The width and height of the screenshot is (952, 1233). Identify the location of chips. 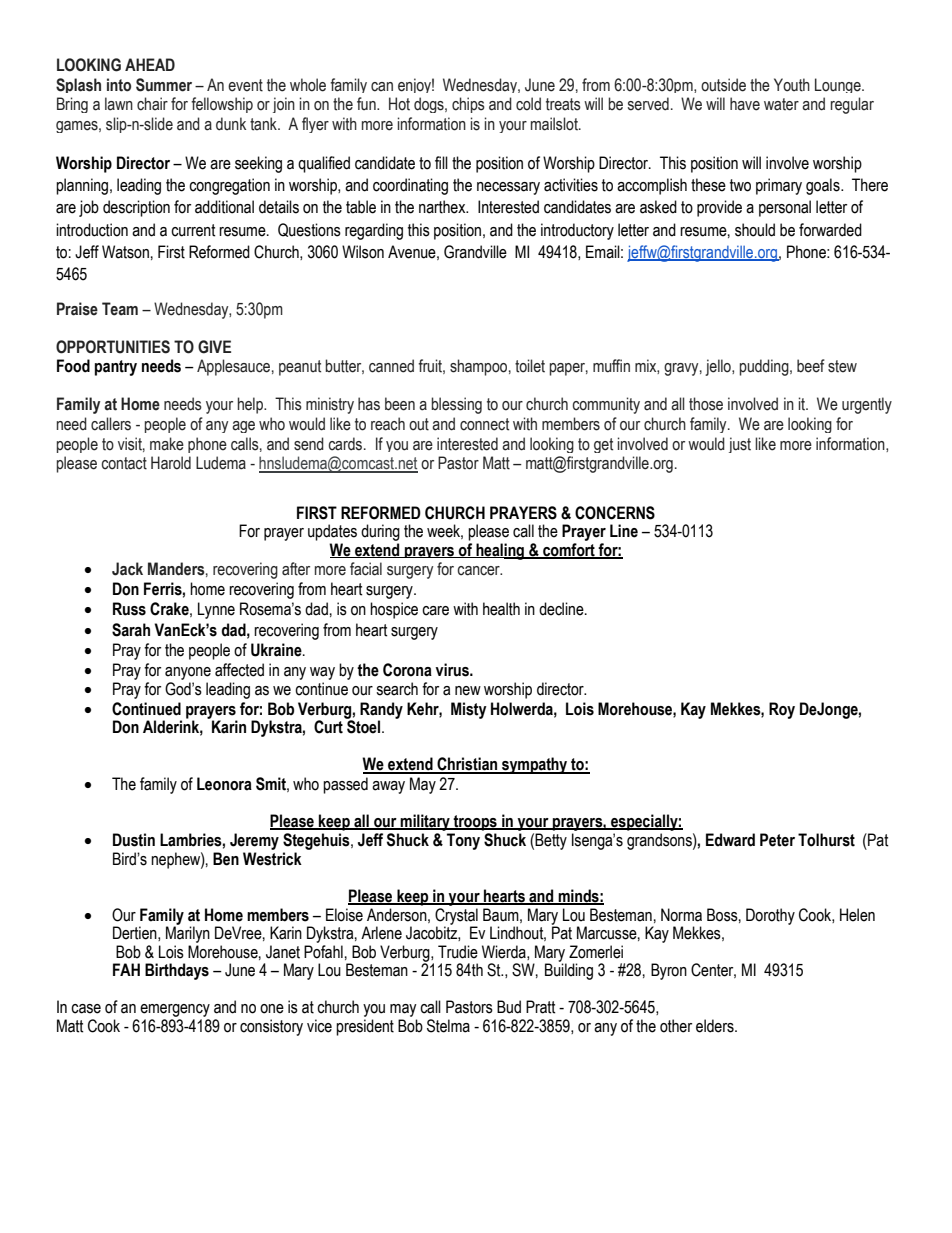
(468, 105).
